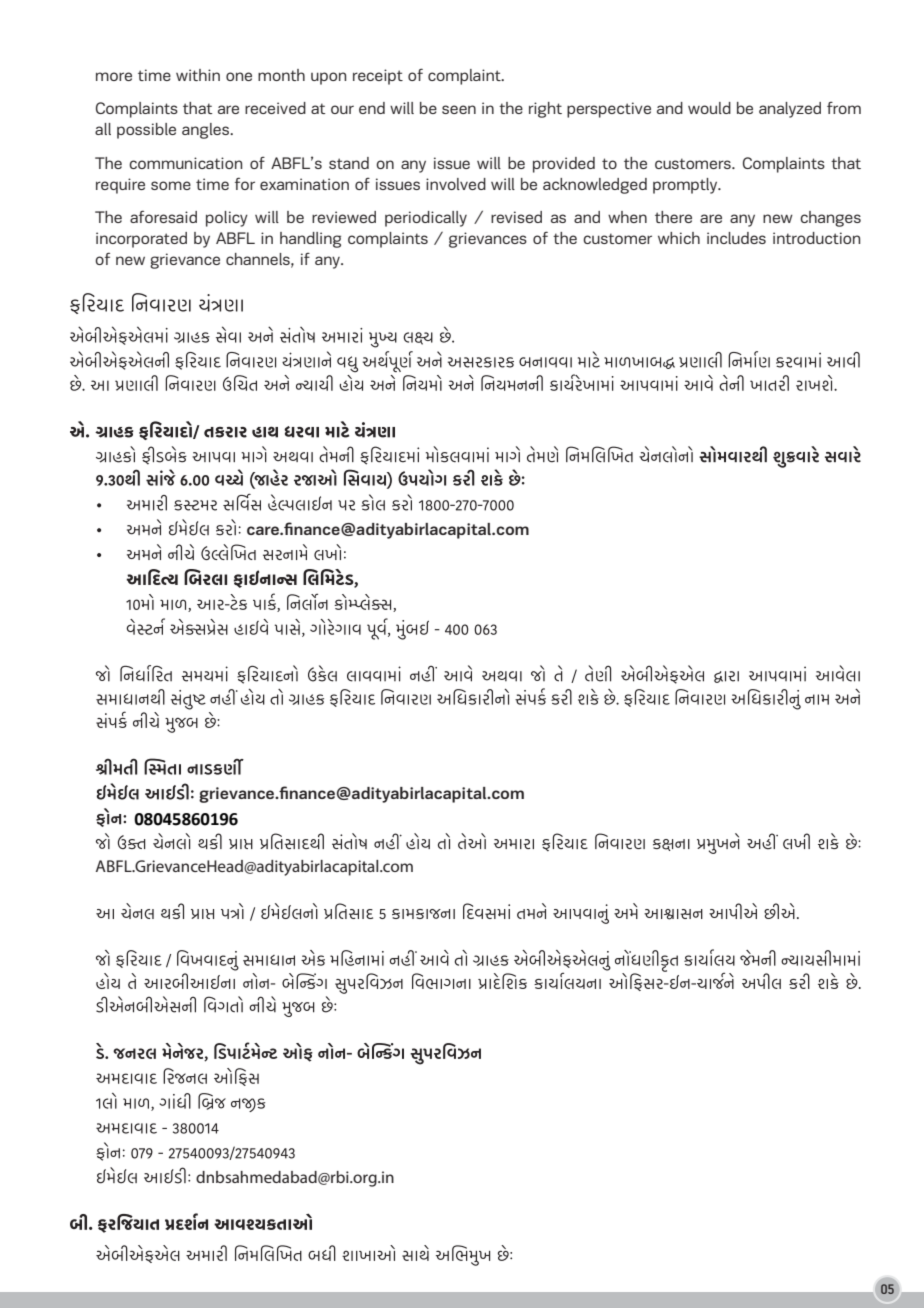 The image size is (924, 1308). I want to click on acknowledged, so click(595, 186).
